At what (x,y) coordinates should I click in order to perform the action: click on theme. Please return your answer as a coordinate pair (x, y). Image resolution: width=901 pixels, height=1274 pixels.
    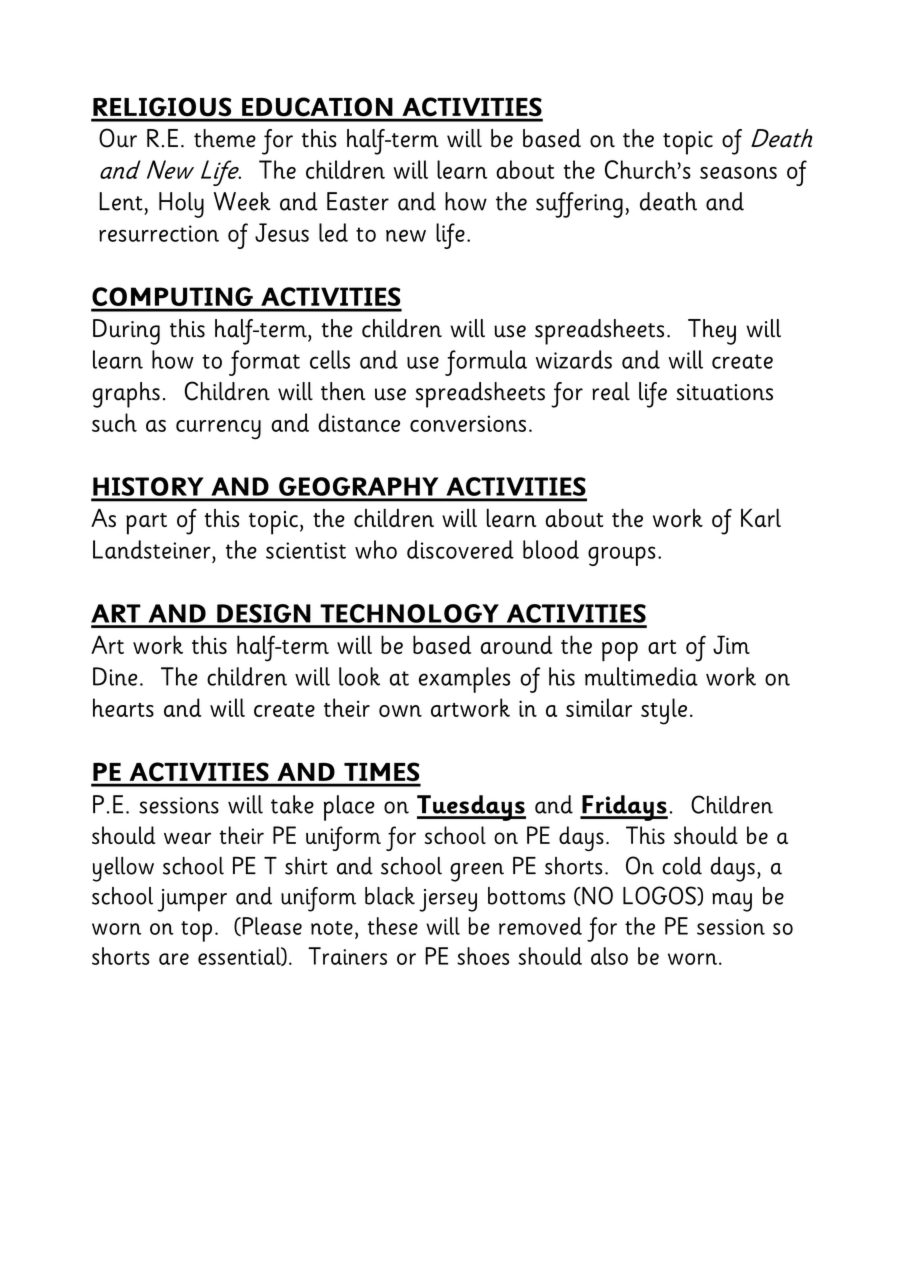
    Looking at the image, I should click on (225, 138).
